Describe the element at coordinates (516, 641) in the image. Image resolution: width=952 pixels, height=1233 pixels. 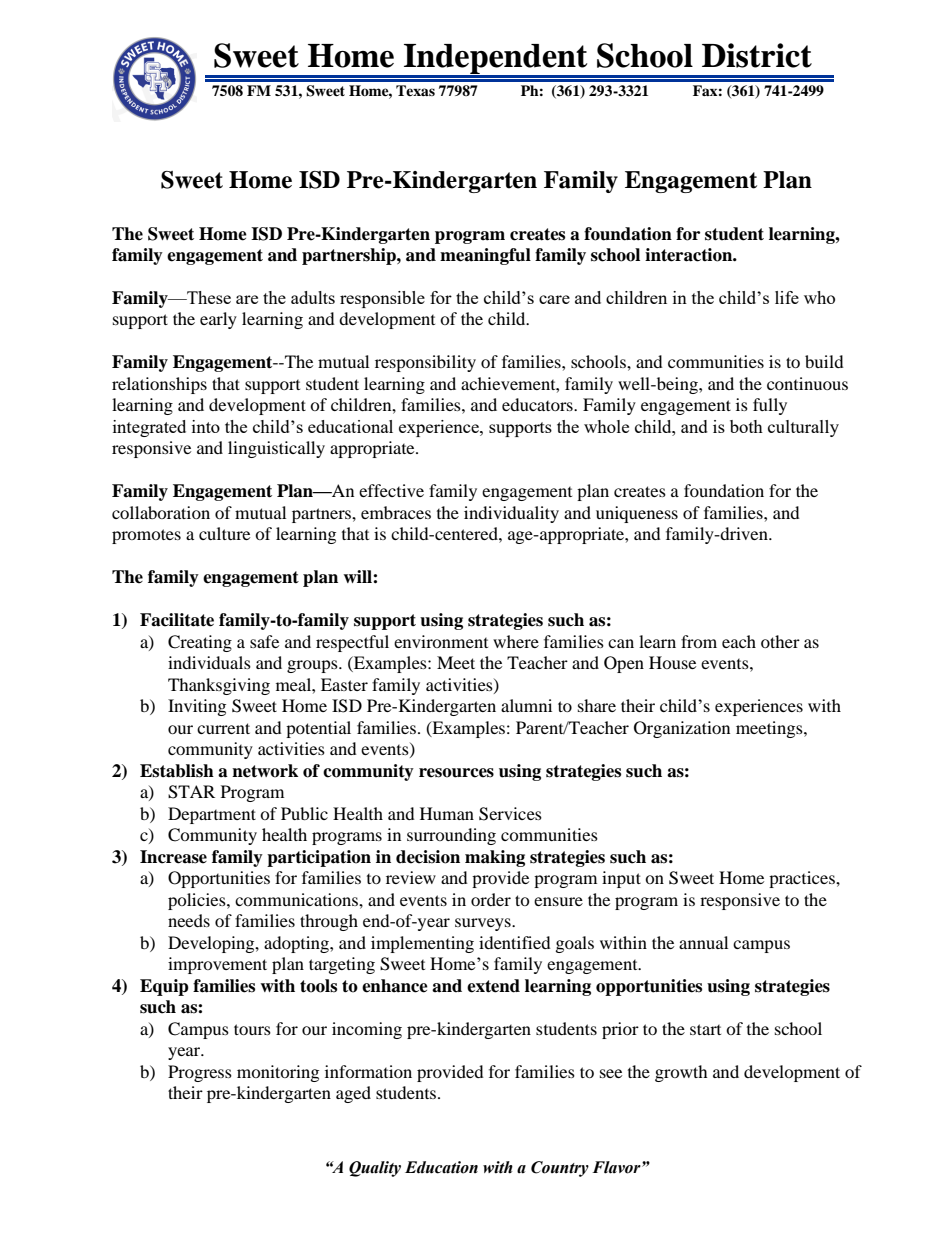
I see `where` at that location.
